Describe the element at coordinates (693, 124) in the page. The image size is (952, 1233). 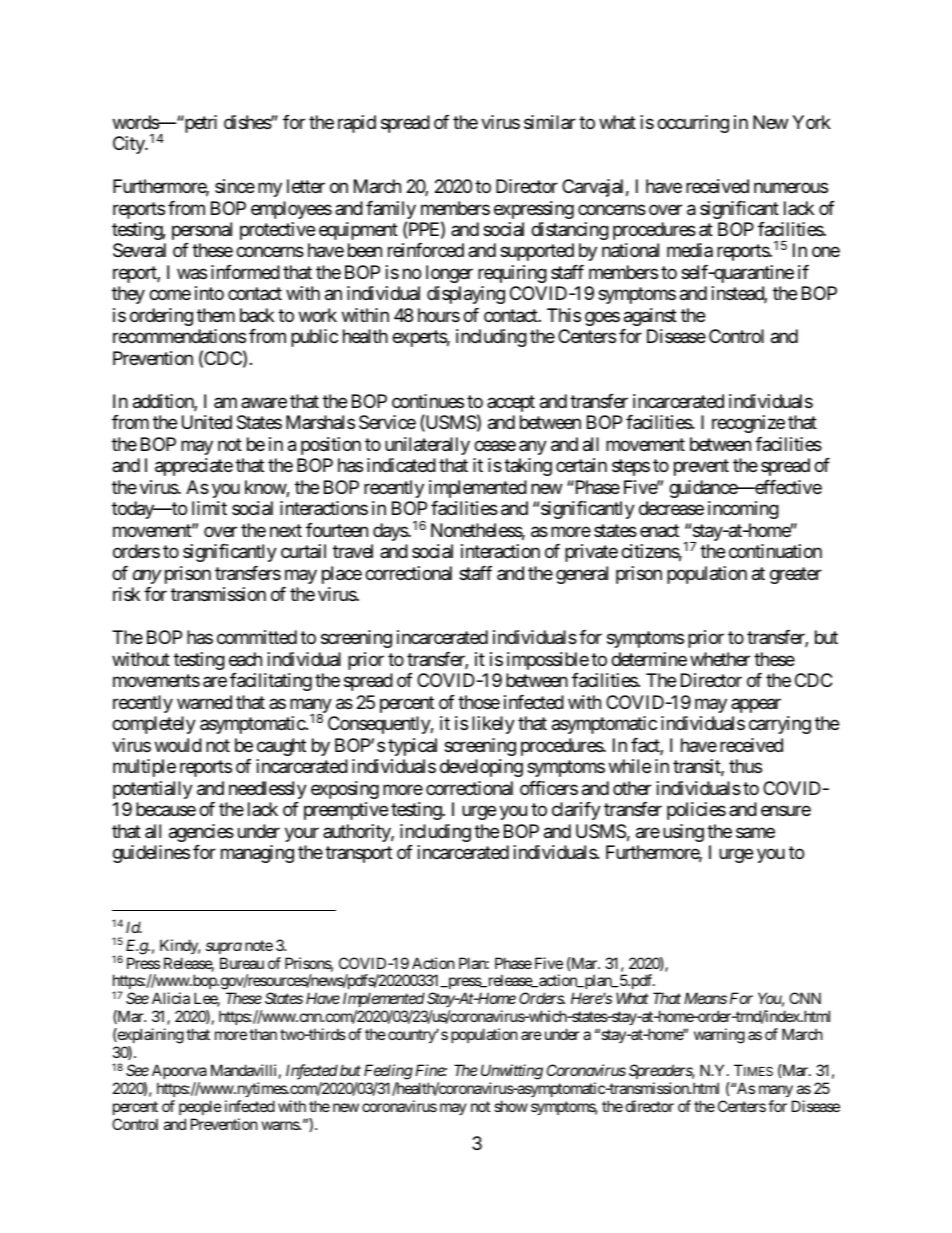
I see `occurring` at that location.
